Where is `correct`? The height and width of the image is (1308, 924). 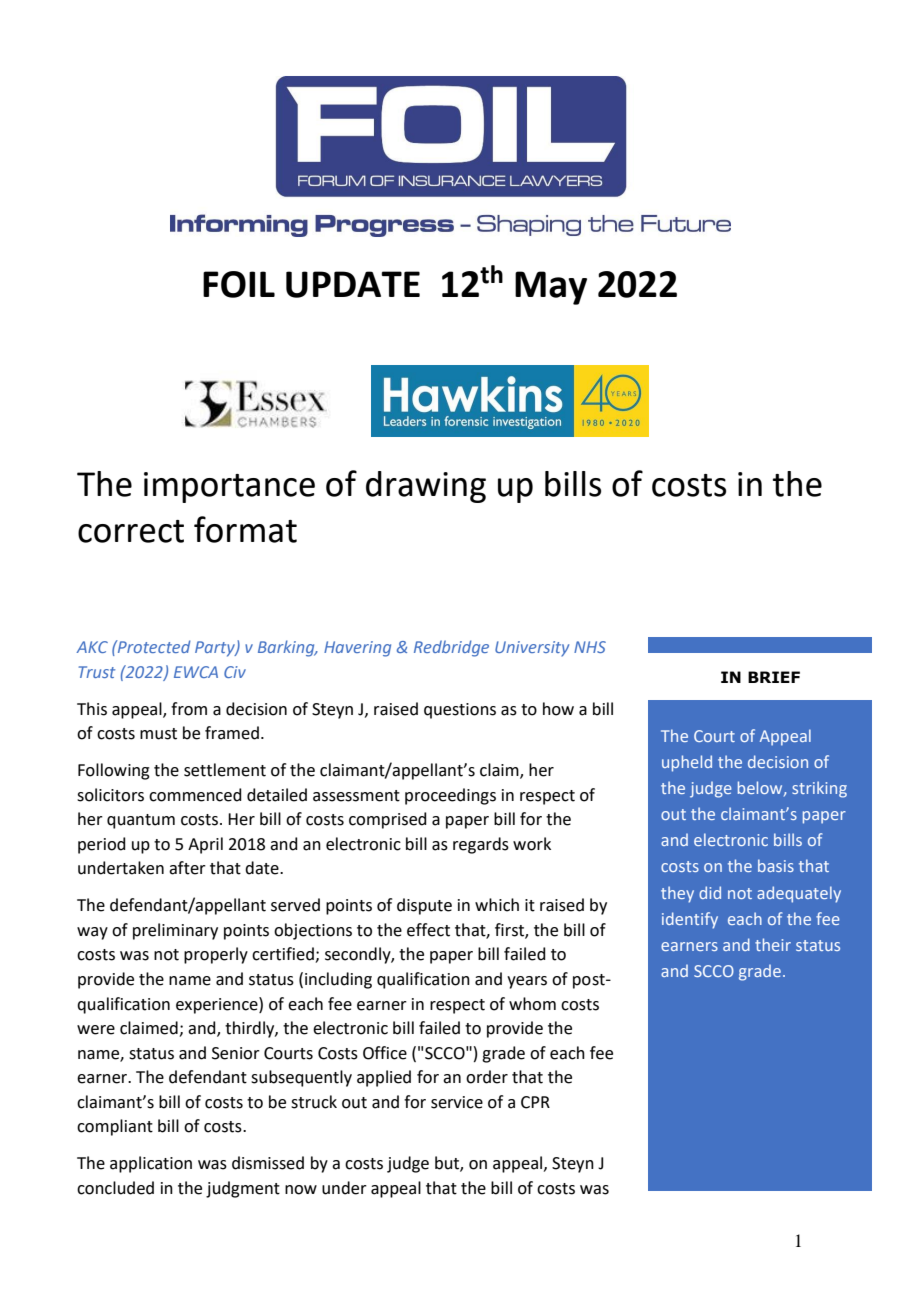 correct is located at coordinates (131, 531).
